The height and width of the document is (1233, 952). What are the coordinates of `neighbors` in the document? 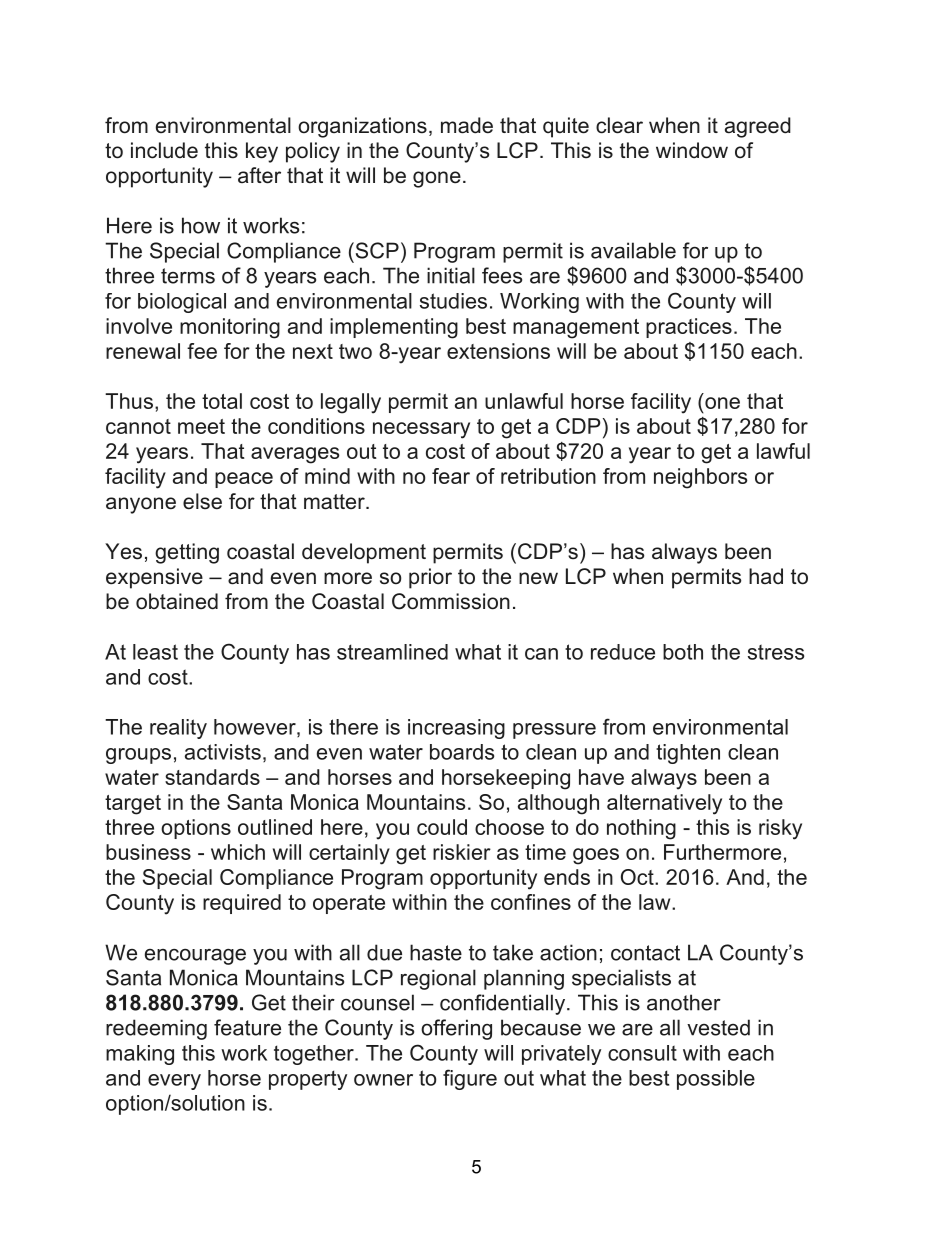 It's located at (700, 478).
